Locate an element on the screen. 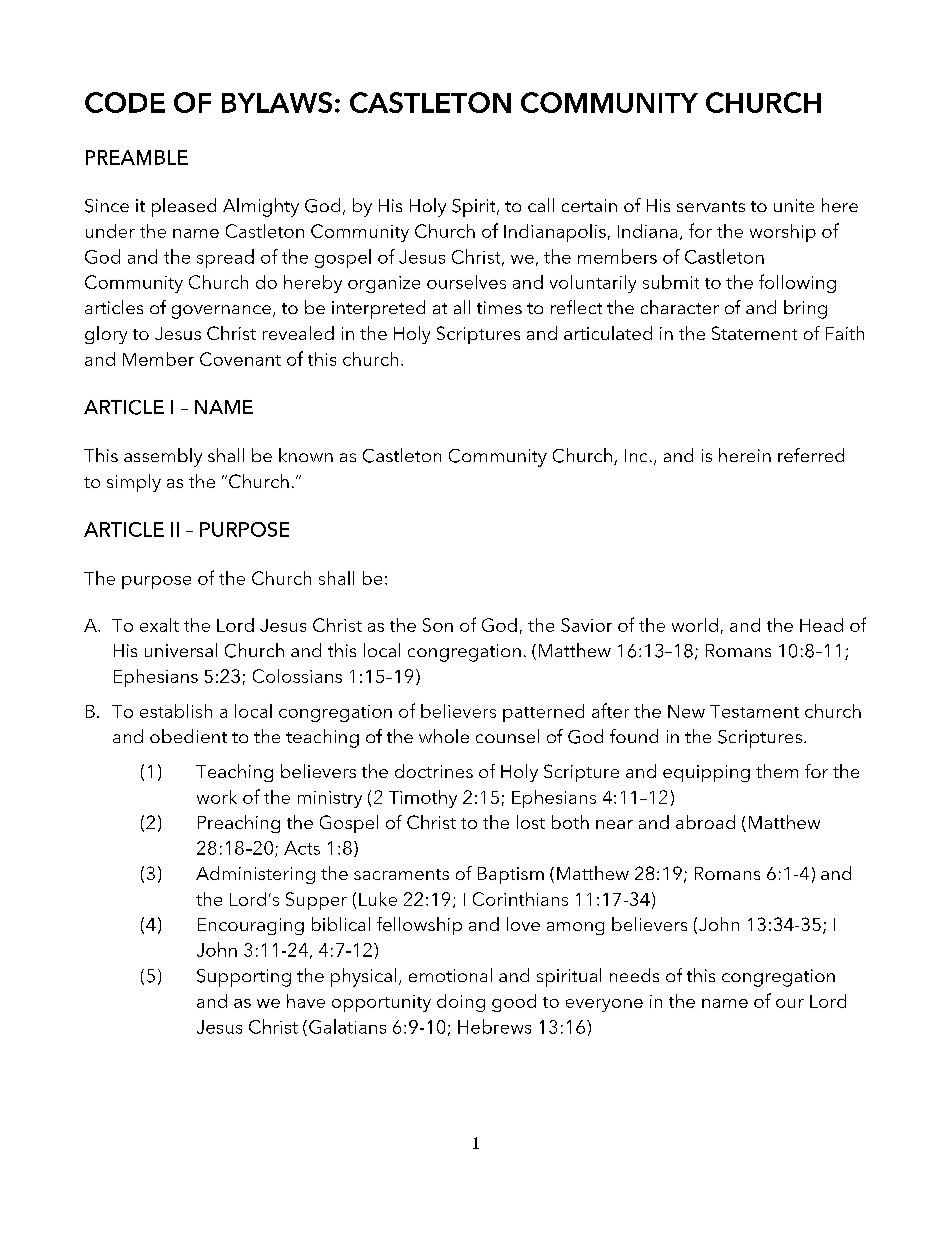 The height and width of the screenshot is (1233, 952). needs is located at coordinates (634, 975).
